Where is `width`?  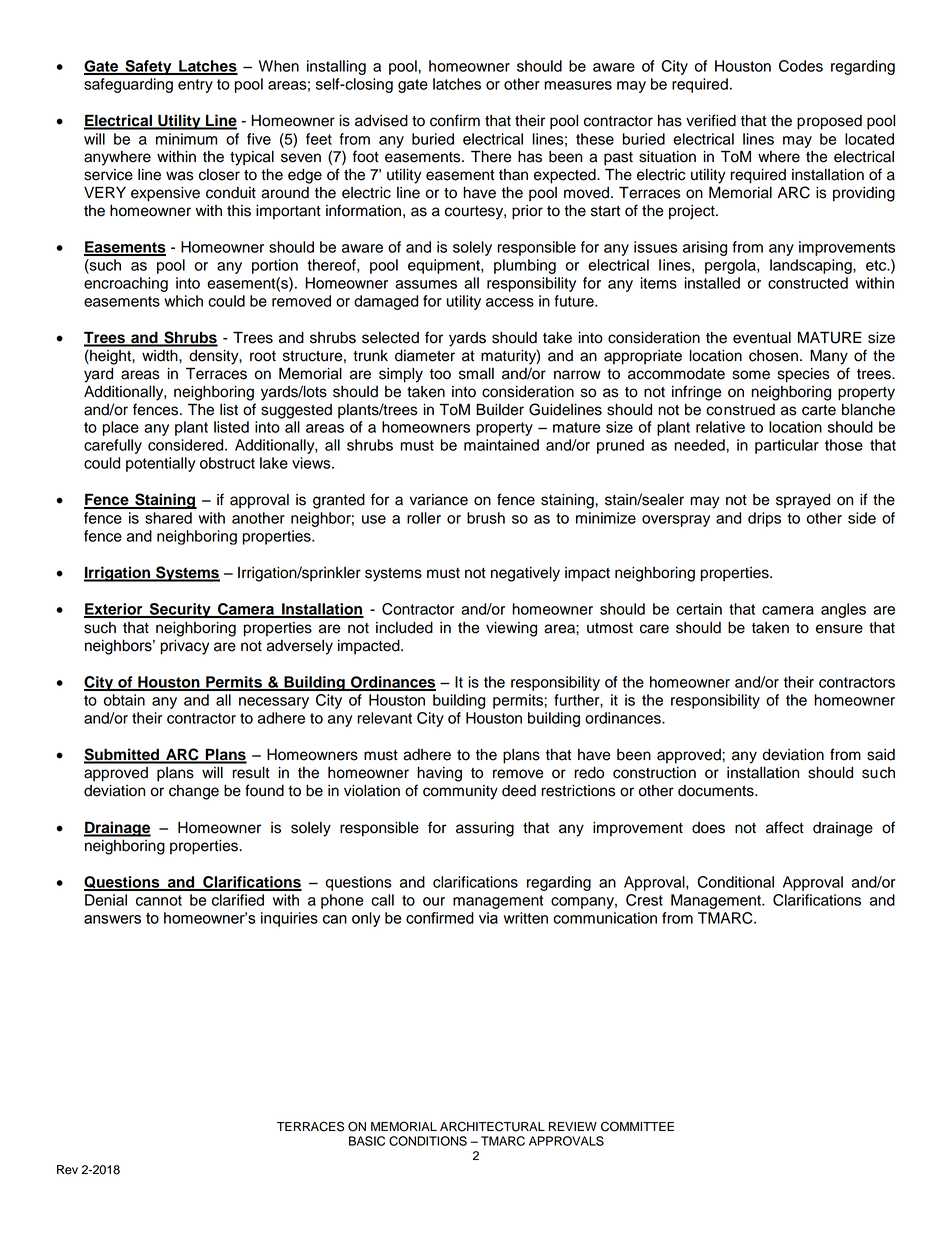
width is located at coordinates (161, 356).
